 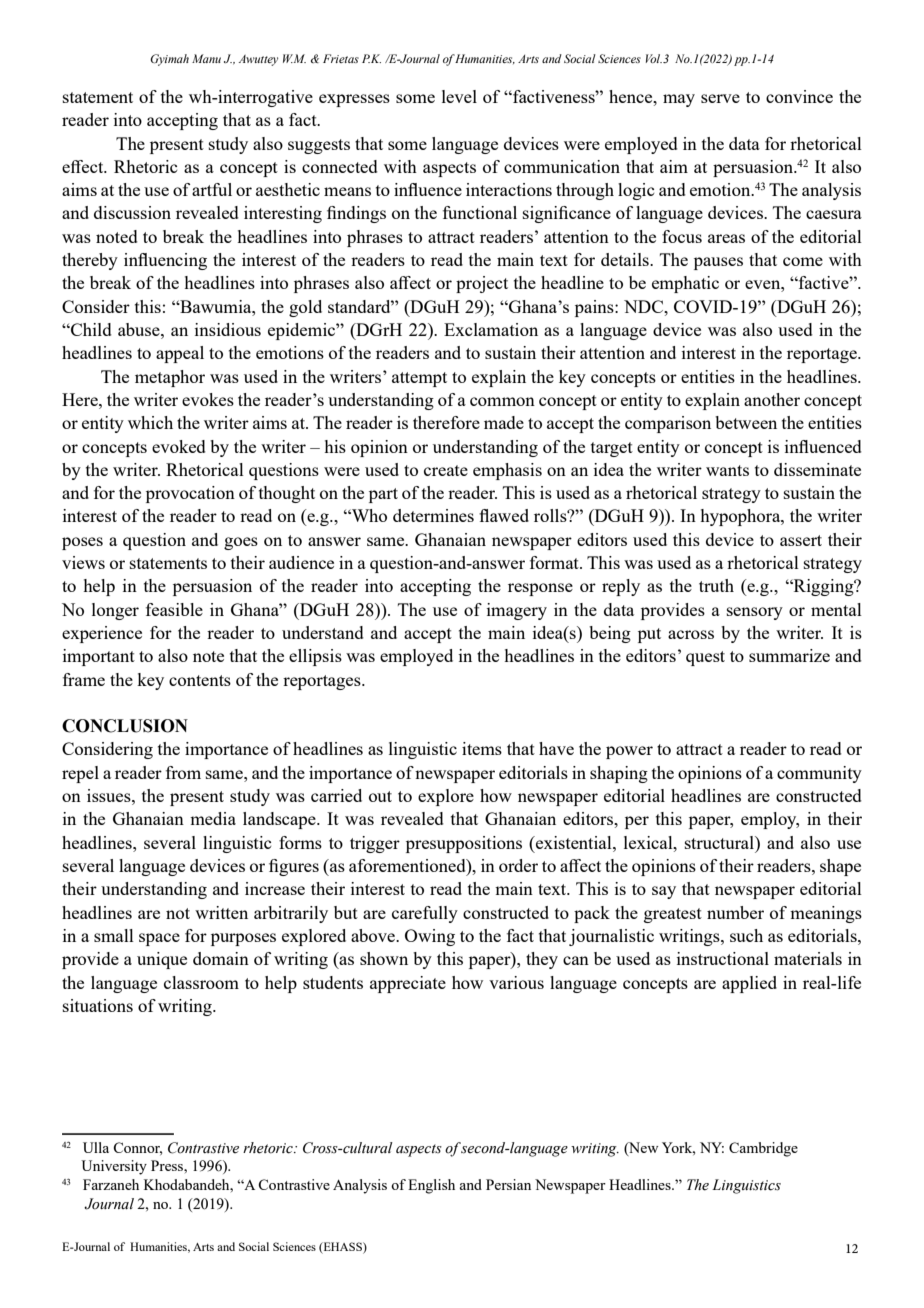 What do you see at coordinates (425, 914) in the image?
I see `carefully` at bounding box center [425, 914].
